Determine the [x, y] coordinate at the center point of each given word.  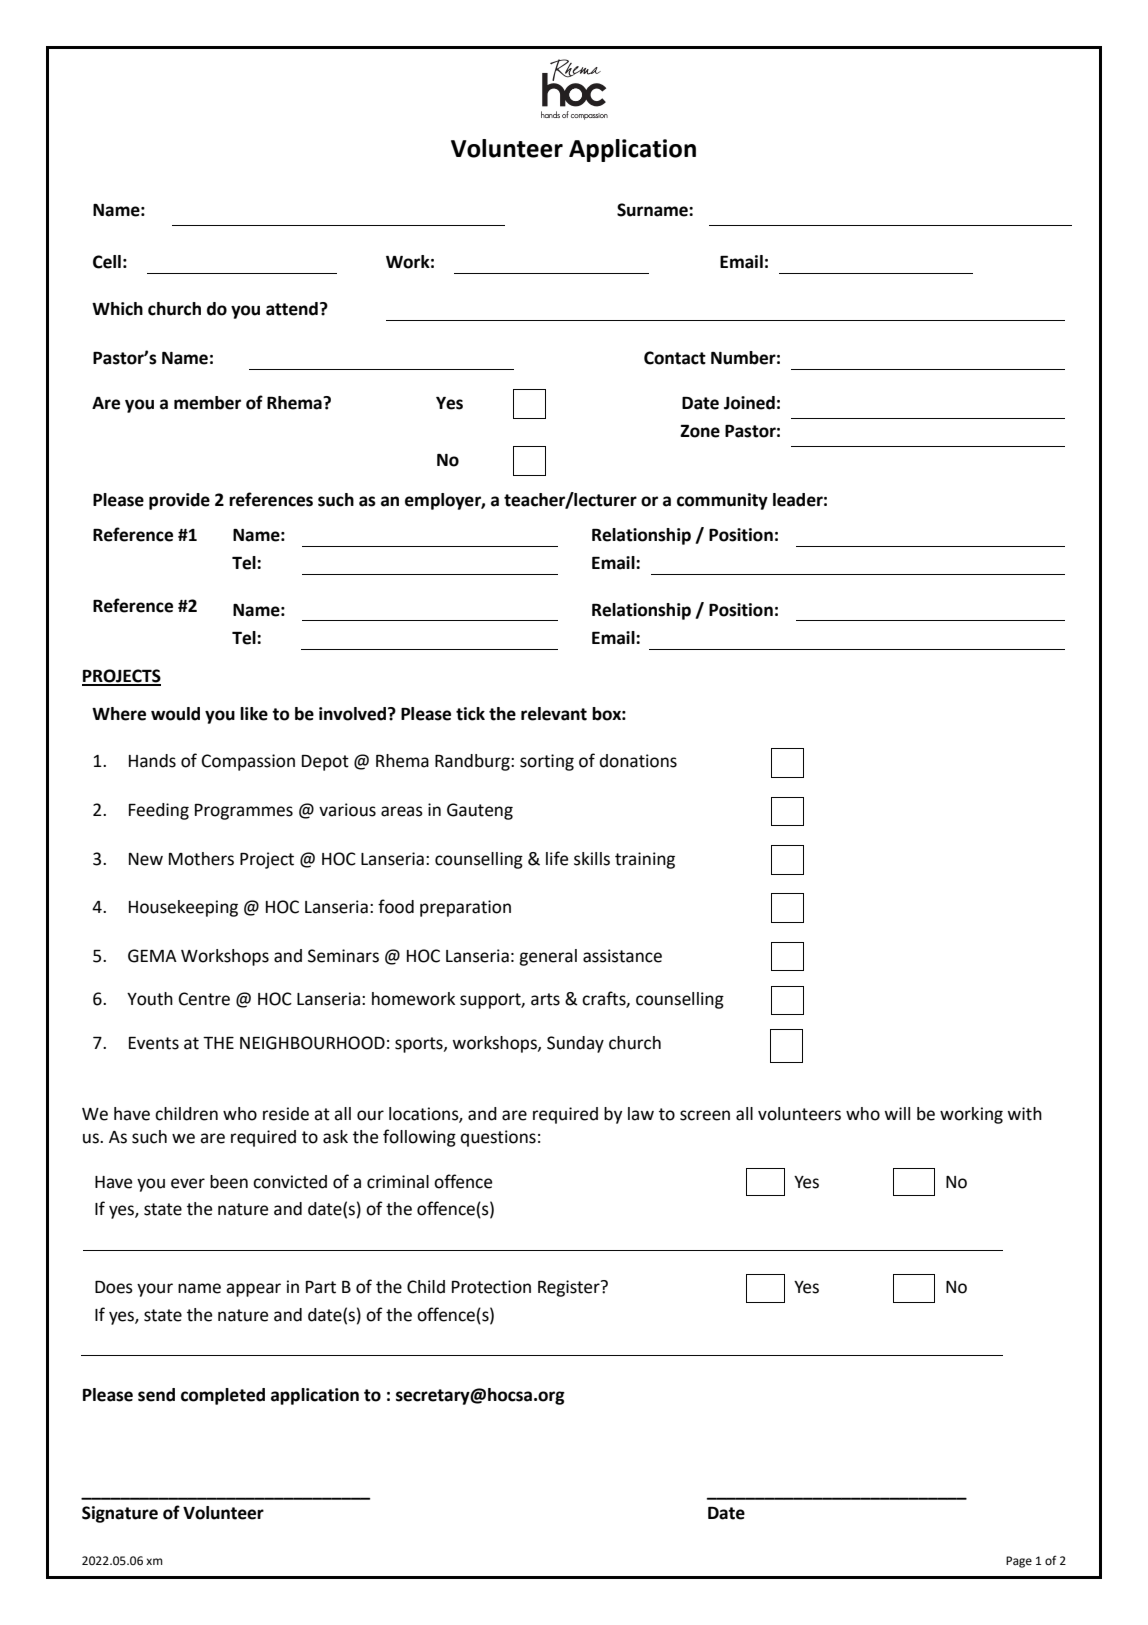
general [548, 957]
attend [292, 309]
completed [223, 1396]
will [897, 1113]
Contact [675, 358]
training [645, 860]
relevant [554, 714]
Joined [749, 403]
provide [179, 501]
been [229, 1182]
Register [570, 1288]
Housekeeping [183, 908]
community [722, 501]
